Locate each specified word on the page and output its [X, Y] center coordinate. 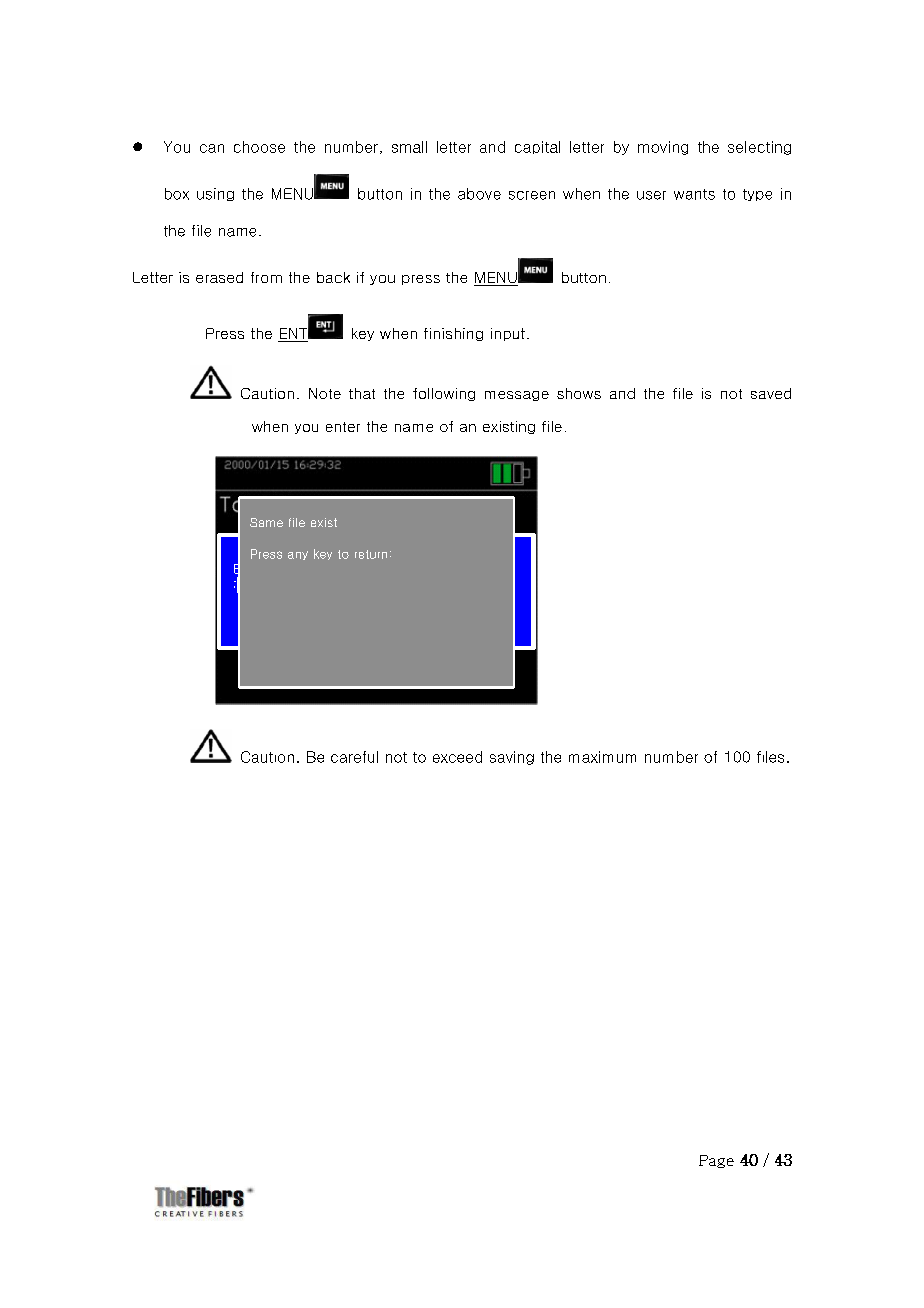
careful [354, 757]
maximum [602, 757]
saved [771, 393]
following [444, 394]
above [479, 194]
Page [716, 1161]
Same [266, 522]
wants [694, 194]
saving [512, 758]
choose [259, 147]
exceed [457, 757]
